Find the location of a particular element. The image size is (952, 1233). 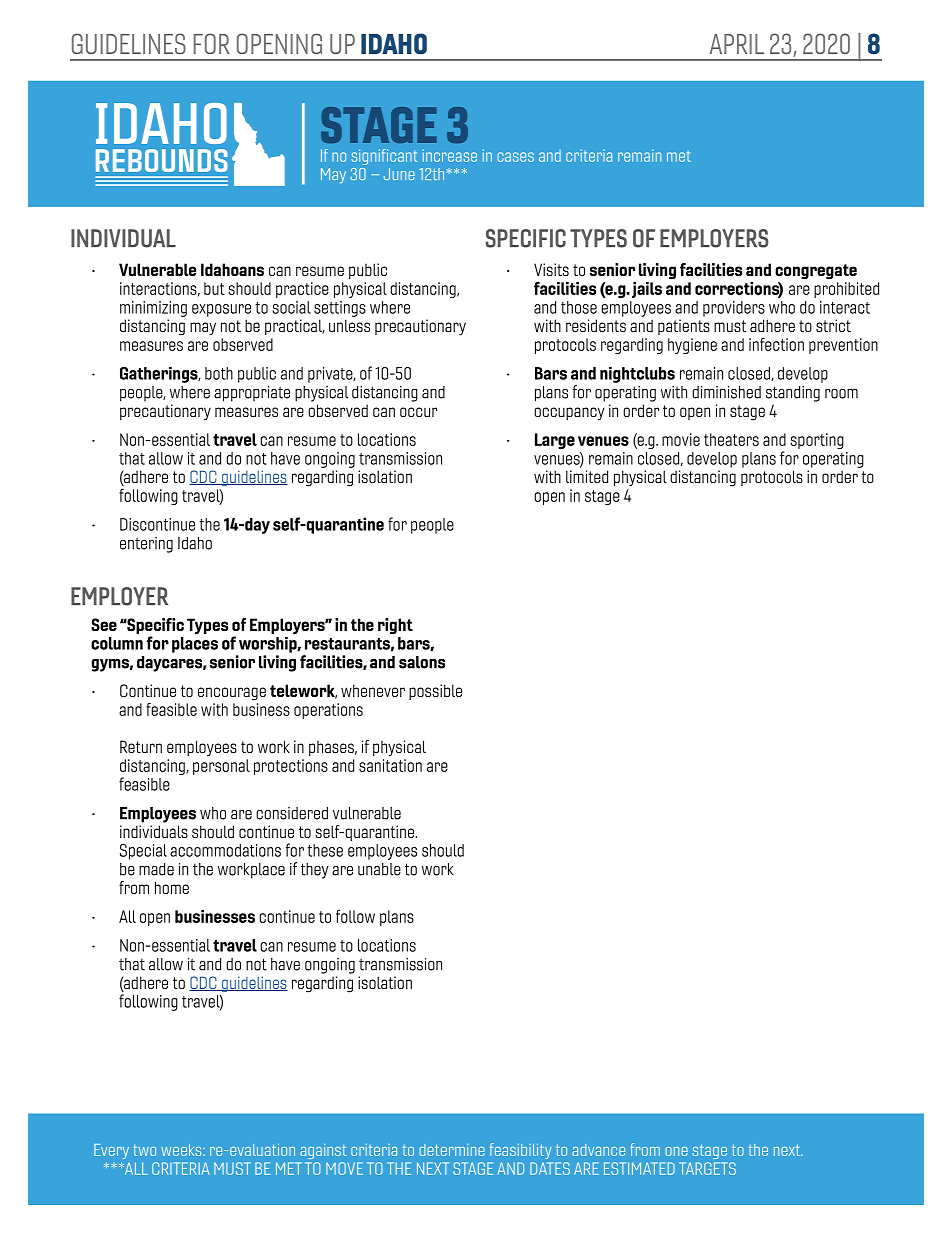

theaters is located at coordinates (731, 439).
